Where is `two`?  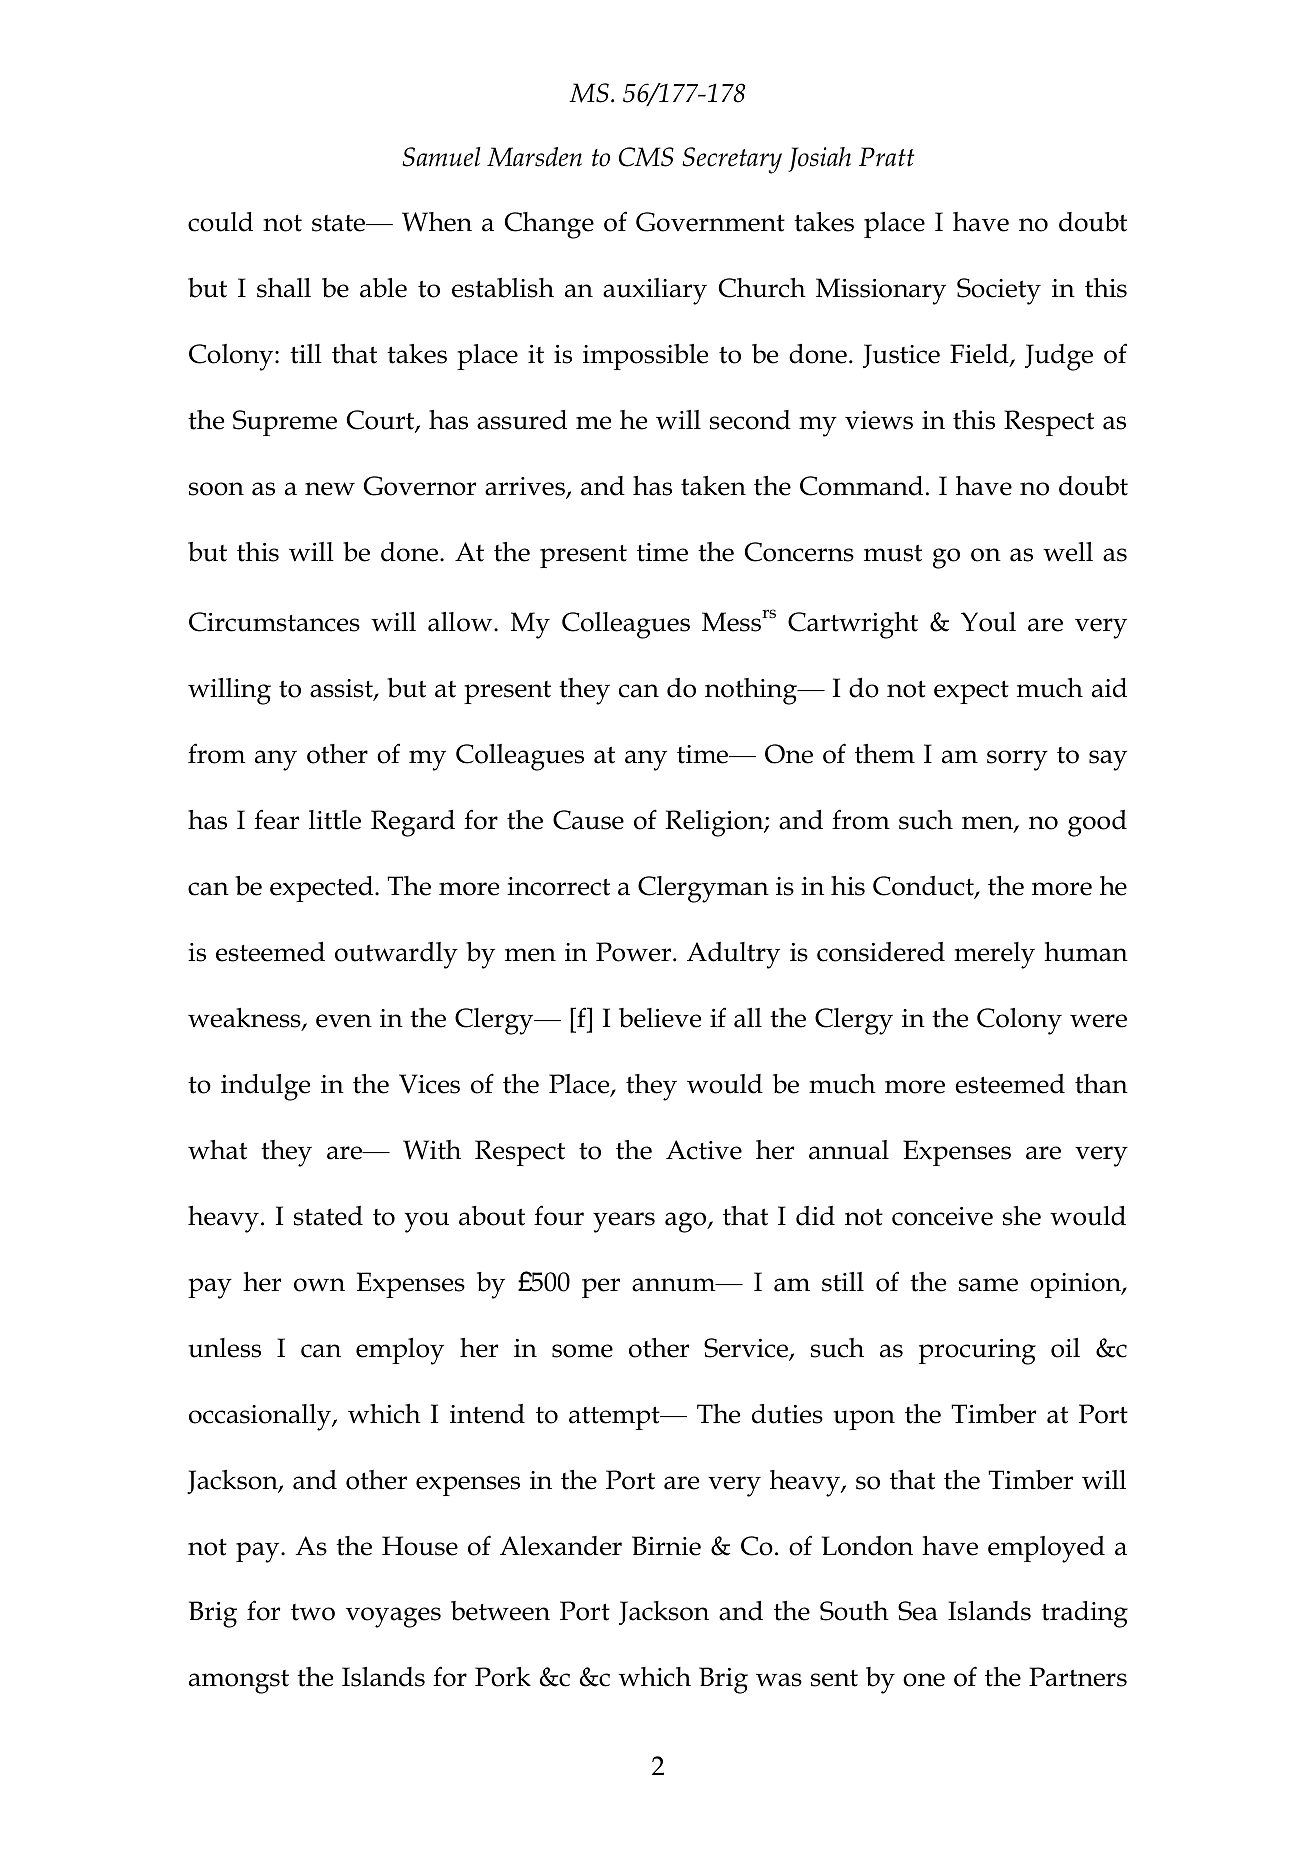 two is located at coordinates (313, 1612).
